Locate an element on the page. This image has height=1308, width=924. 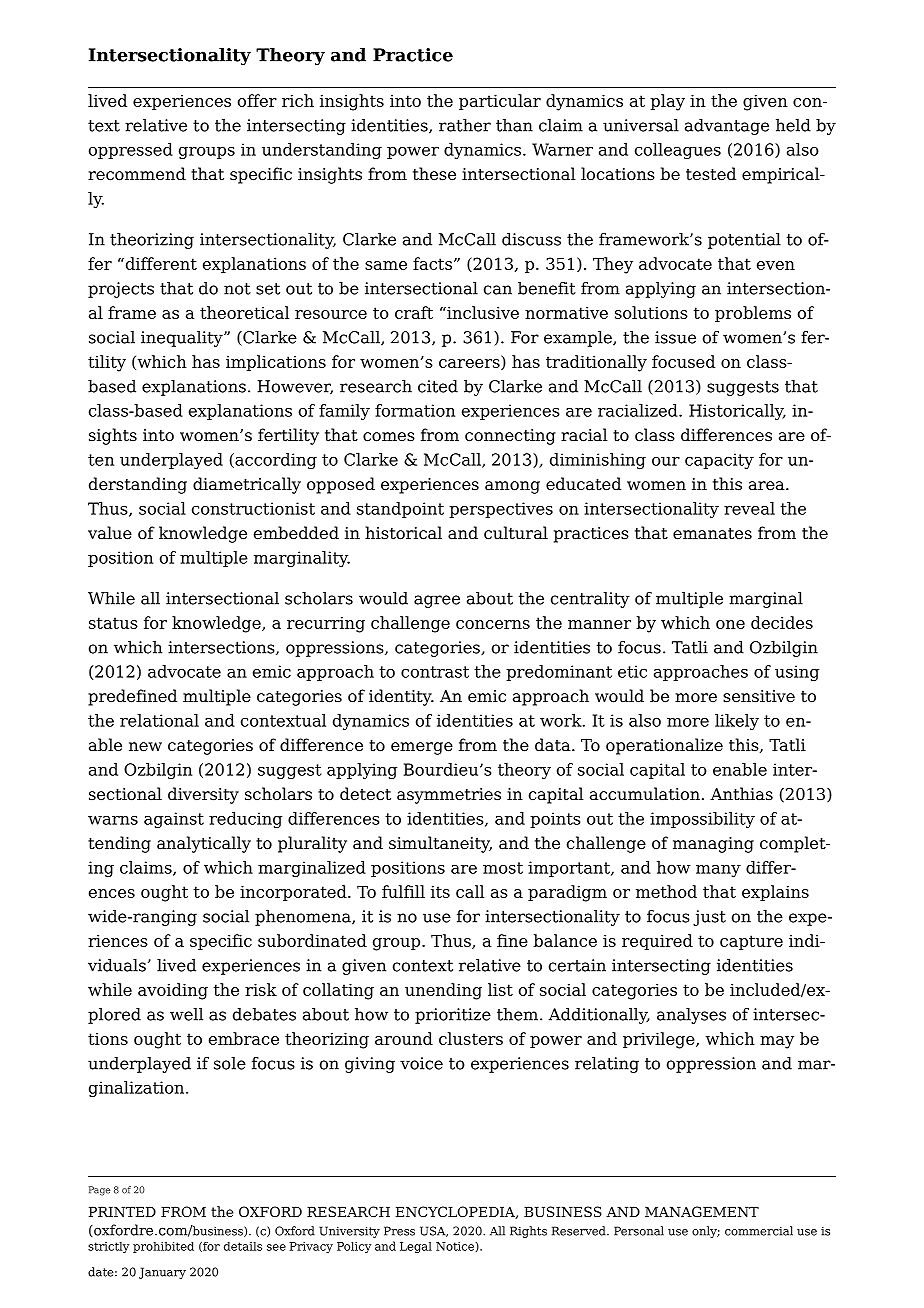
constructionist is located at coordinates (253, 508).
